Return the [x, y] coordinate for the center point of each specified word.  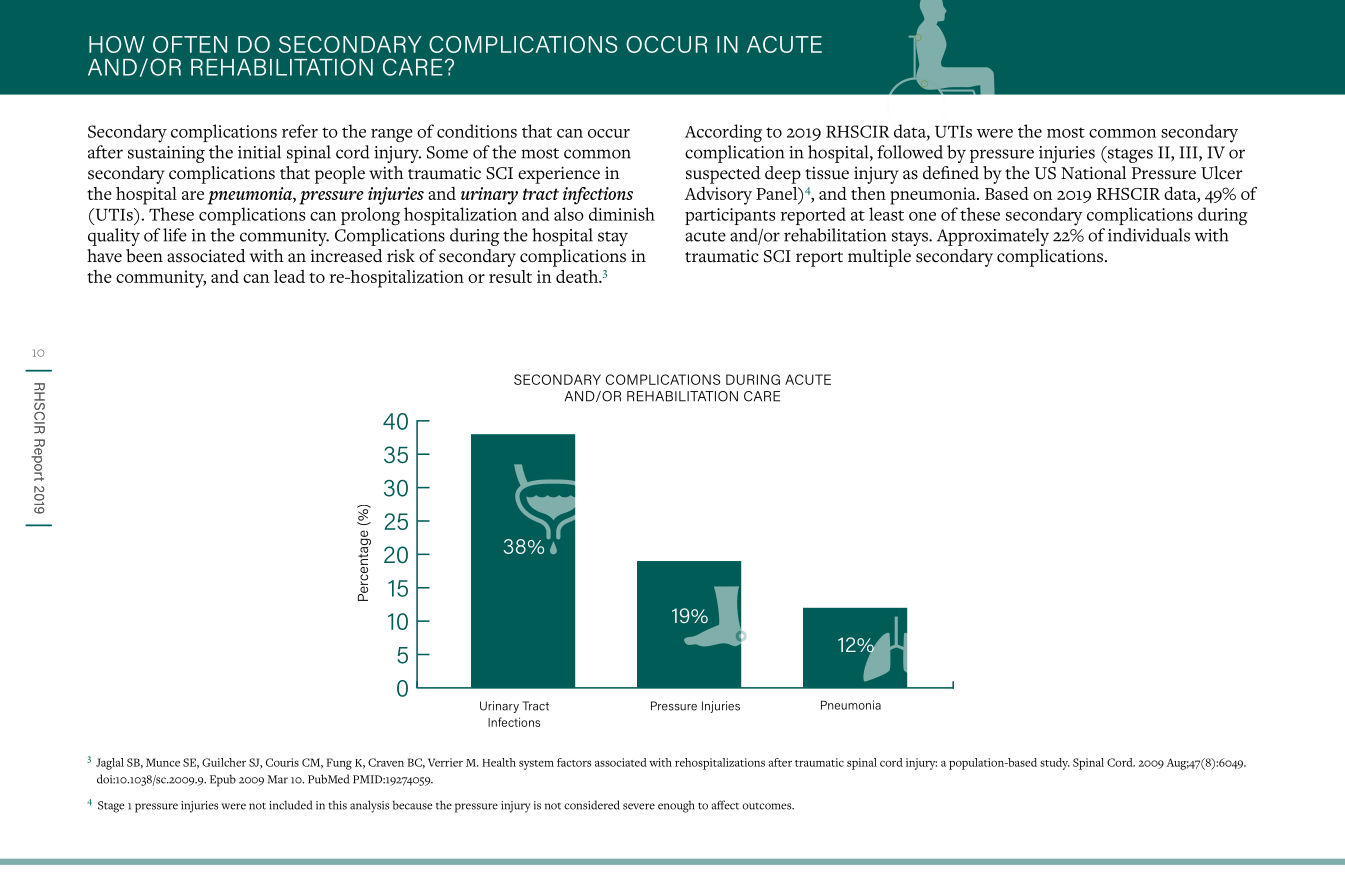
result [510, 276]
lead [289, 276]
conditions [477, 131]
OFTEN [190, 44]
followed [910, 152]
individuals [1149, 235]
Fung [339, 764]
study [1055, 764]
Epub [223, 780]
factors [574, 762]
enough [676, 807]
